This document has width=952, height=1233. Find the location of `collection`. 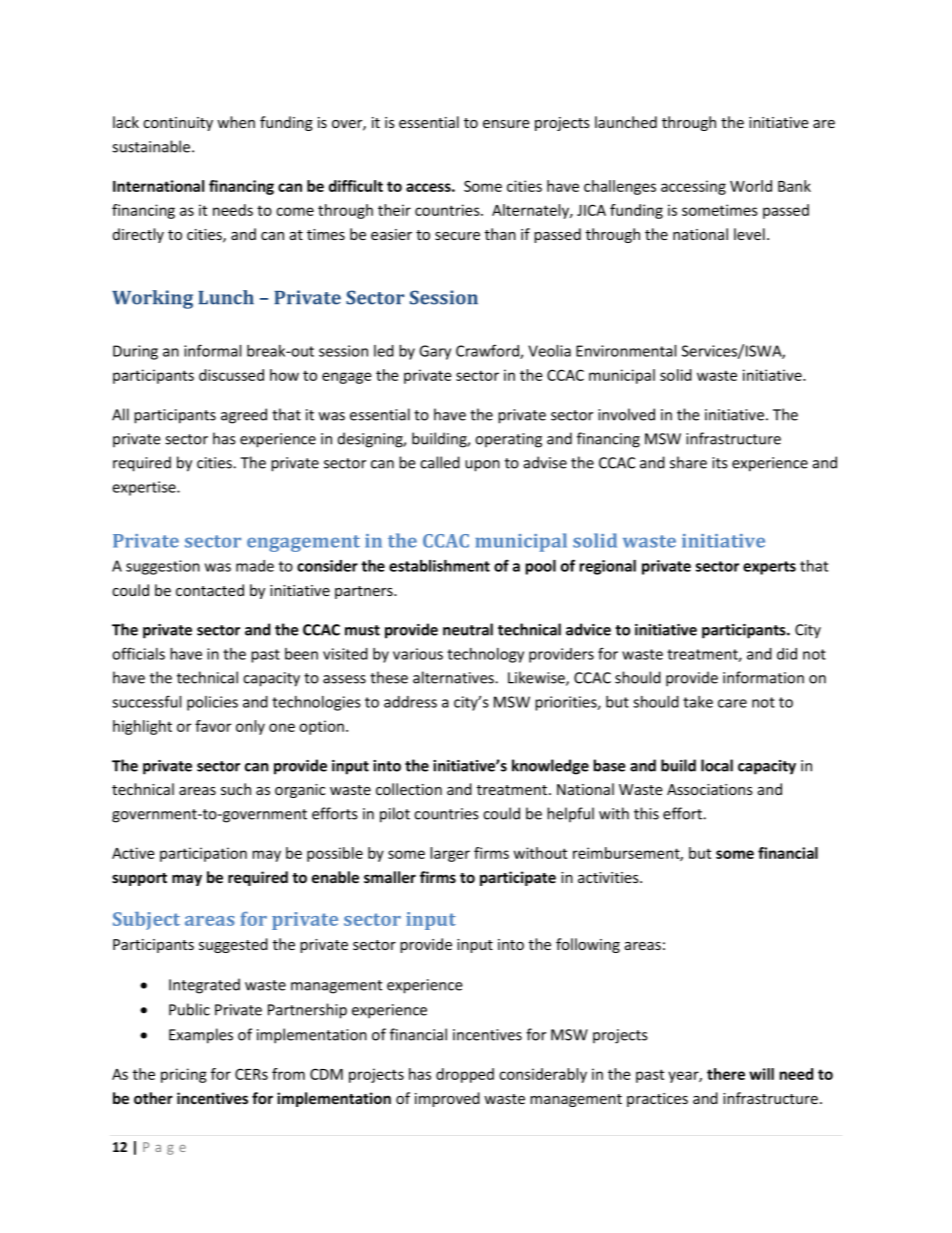

collection is located at coordinates (409, 789).
